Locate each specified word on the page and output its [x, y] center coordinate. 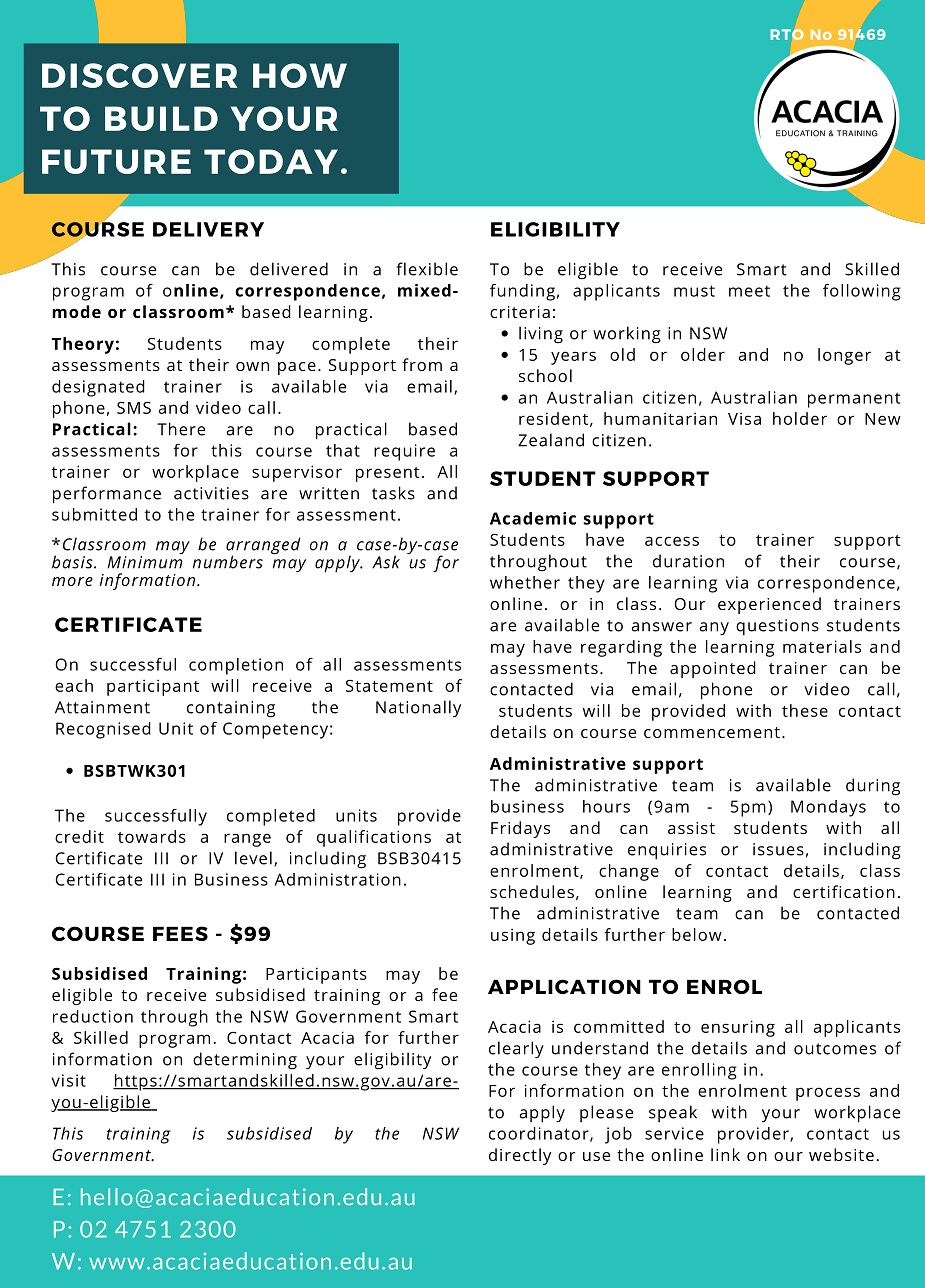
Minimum [145, 561]
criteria [520, 312]
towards [152, 836]
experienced [769, 605]
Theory [83, 345]
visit [69, 1080]
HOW [300, 75]
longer [844, 356]
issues [778, 849]
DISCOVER [139, 75]
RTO [787, 34]
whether [525, 582]
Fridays [520, 829]
